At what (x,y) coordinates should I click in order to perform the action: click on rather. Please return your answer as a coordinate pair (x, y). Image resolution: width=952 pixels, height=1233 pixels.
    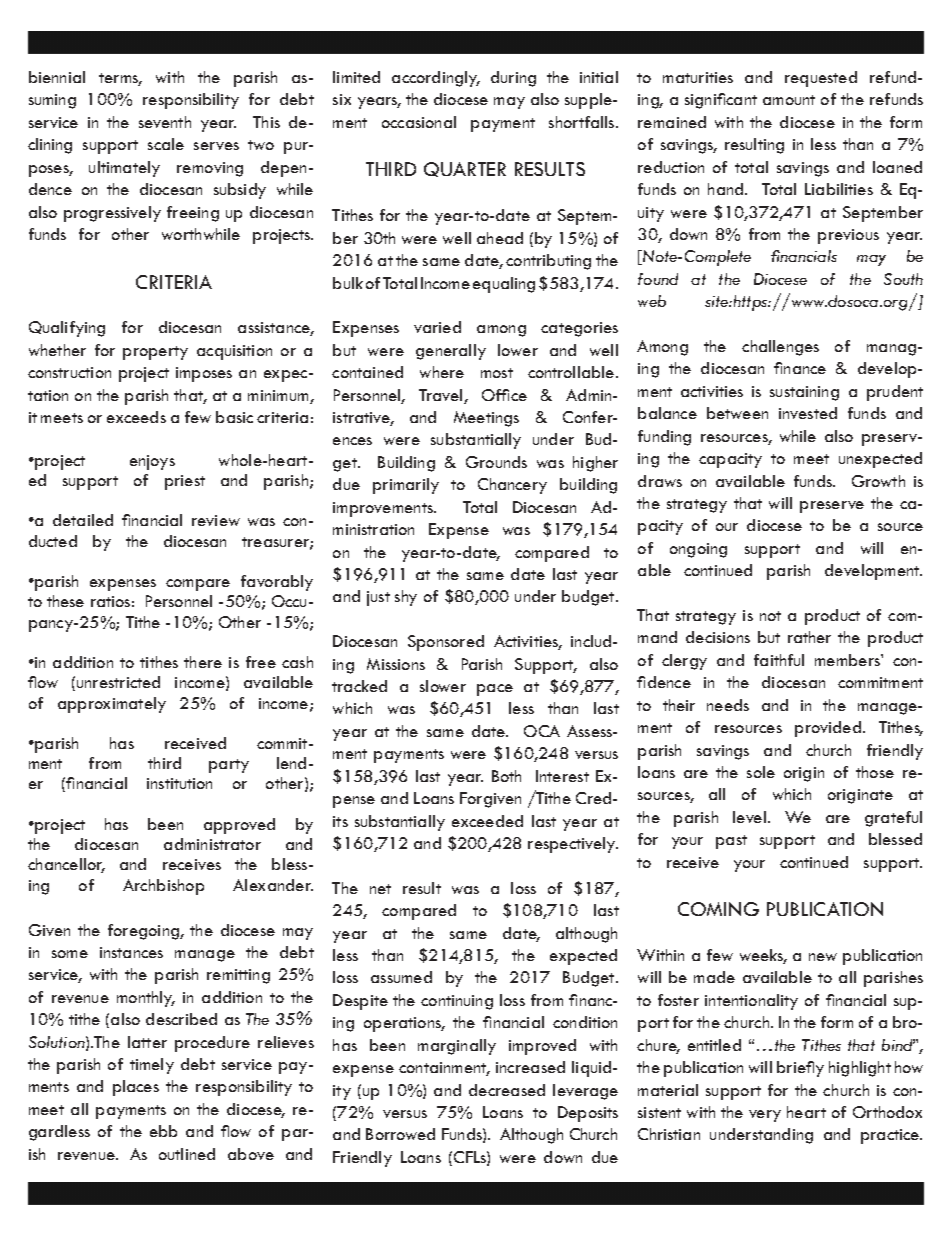
    Looking at the image, I should click on (809, 637).
